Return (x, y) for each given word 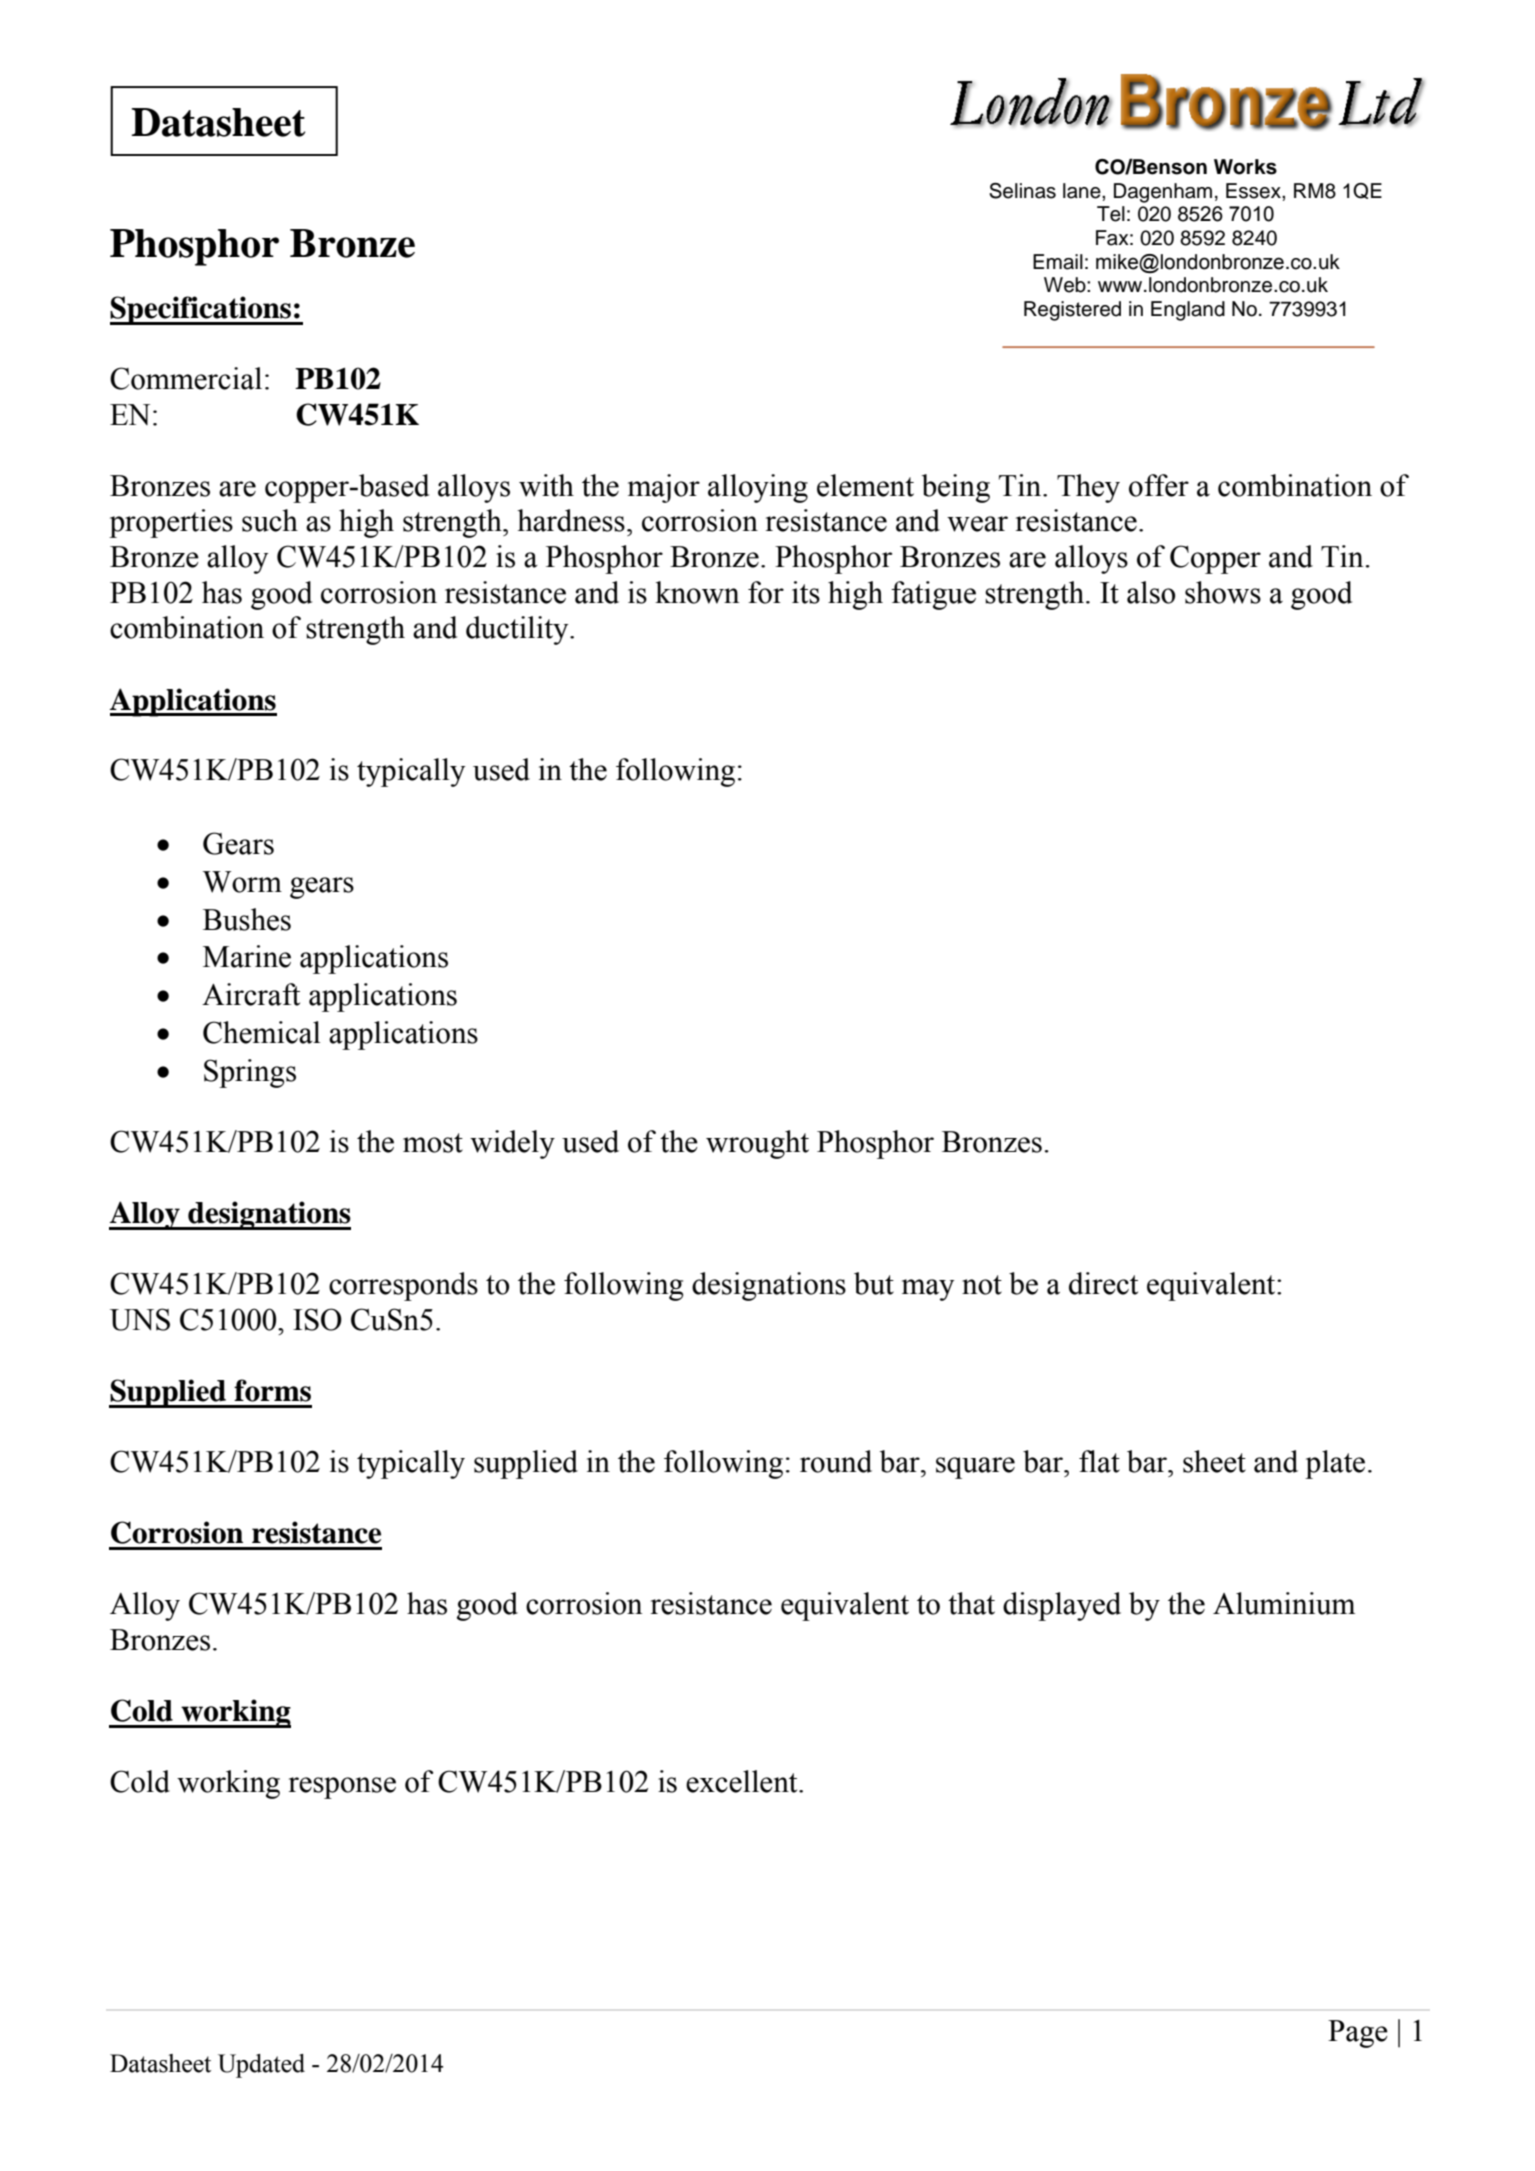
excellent (743, 1781)
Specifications (202, 310)
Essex (1254, 191)
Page (1358, 2034)
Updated (261, 2066)
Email (1058, 262)
